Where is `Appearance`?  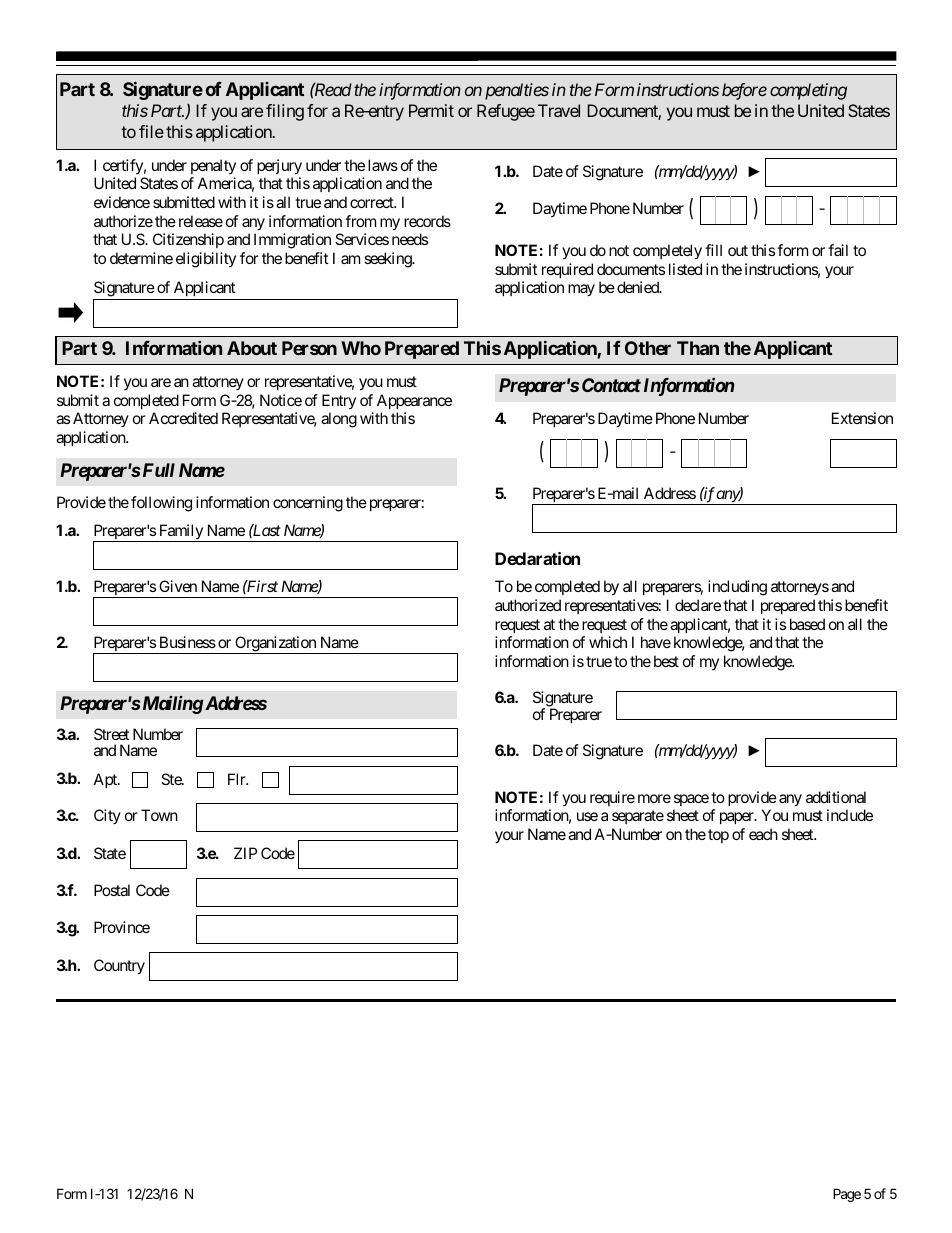 Appearance is located at coordinates (414, 401).
